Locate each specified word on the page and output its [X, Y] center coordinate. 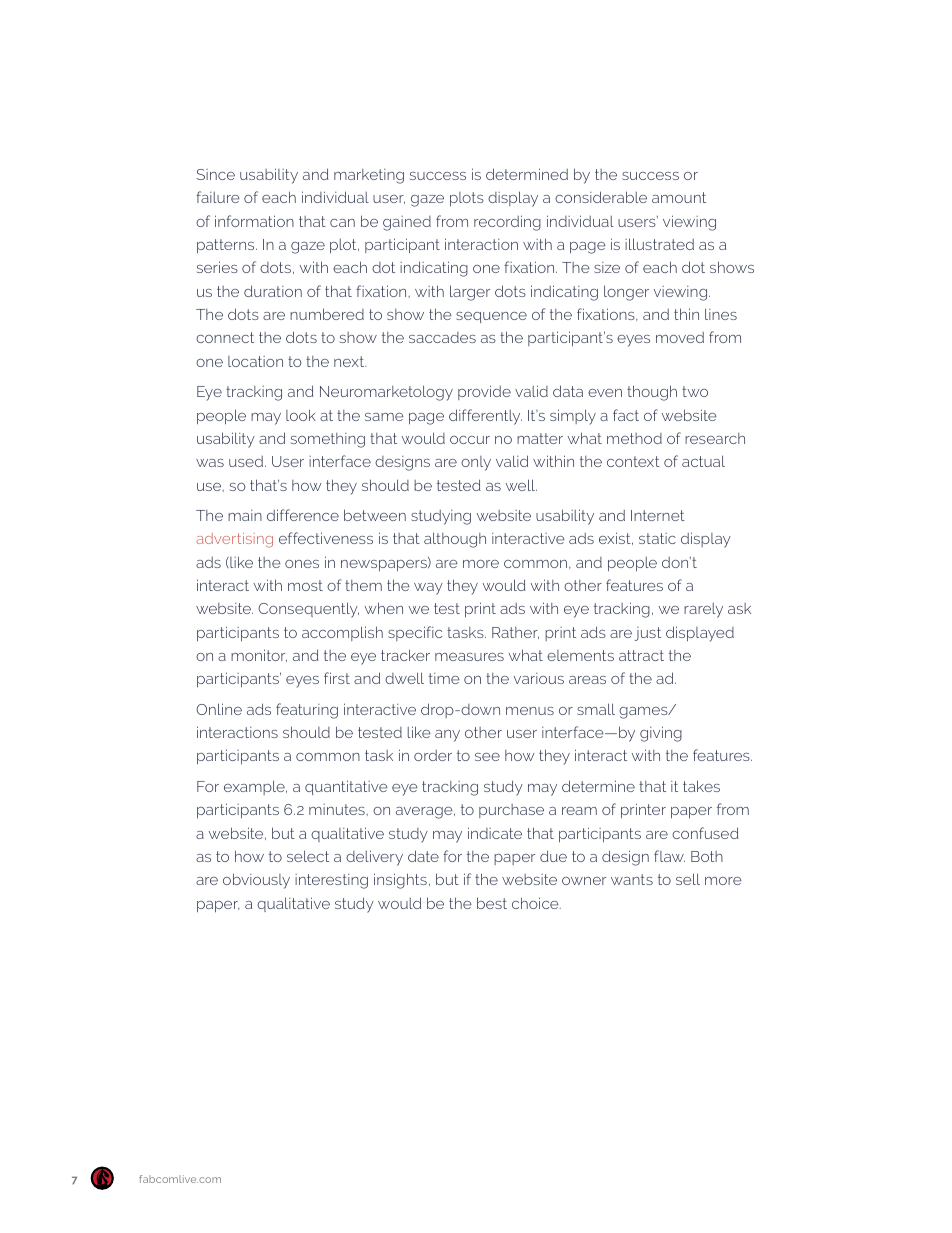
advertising [234, 540]
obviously [256, 881]
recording [507, 223]
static [657, 538]
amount [679, 197]
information [254, 221]
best [492, 903]
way [428, 589]
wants [632, 879]
